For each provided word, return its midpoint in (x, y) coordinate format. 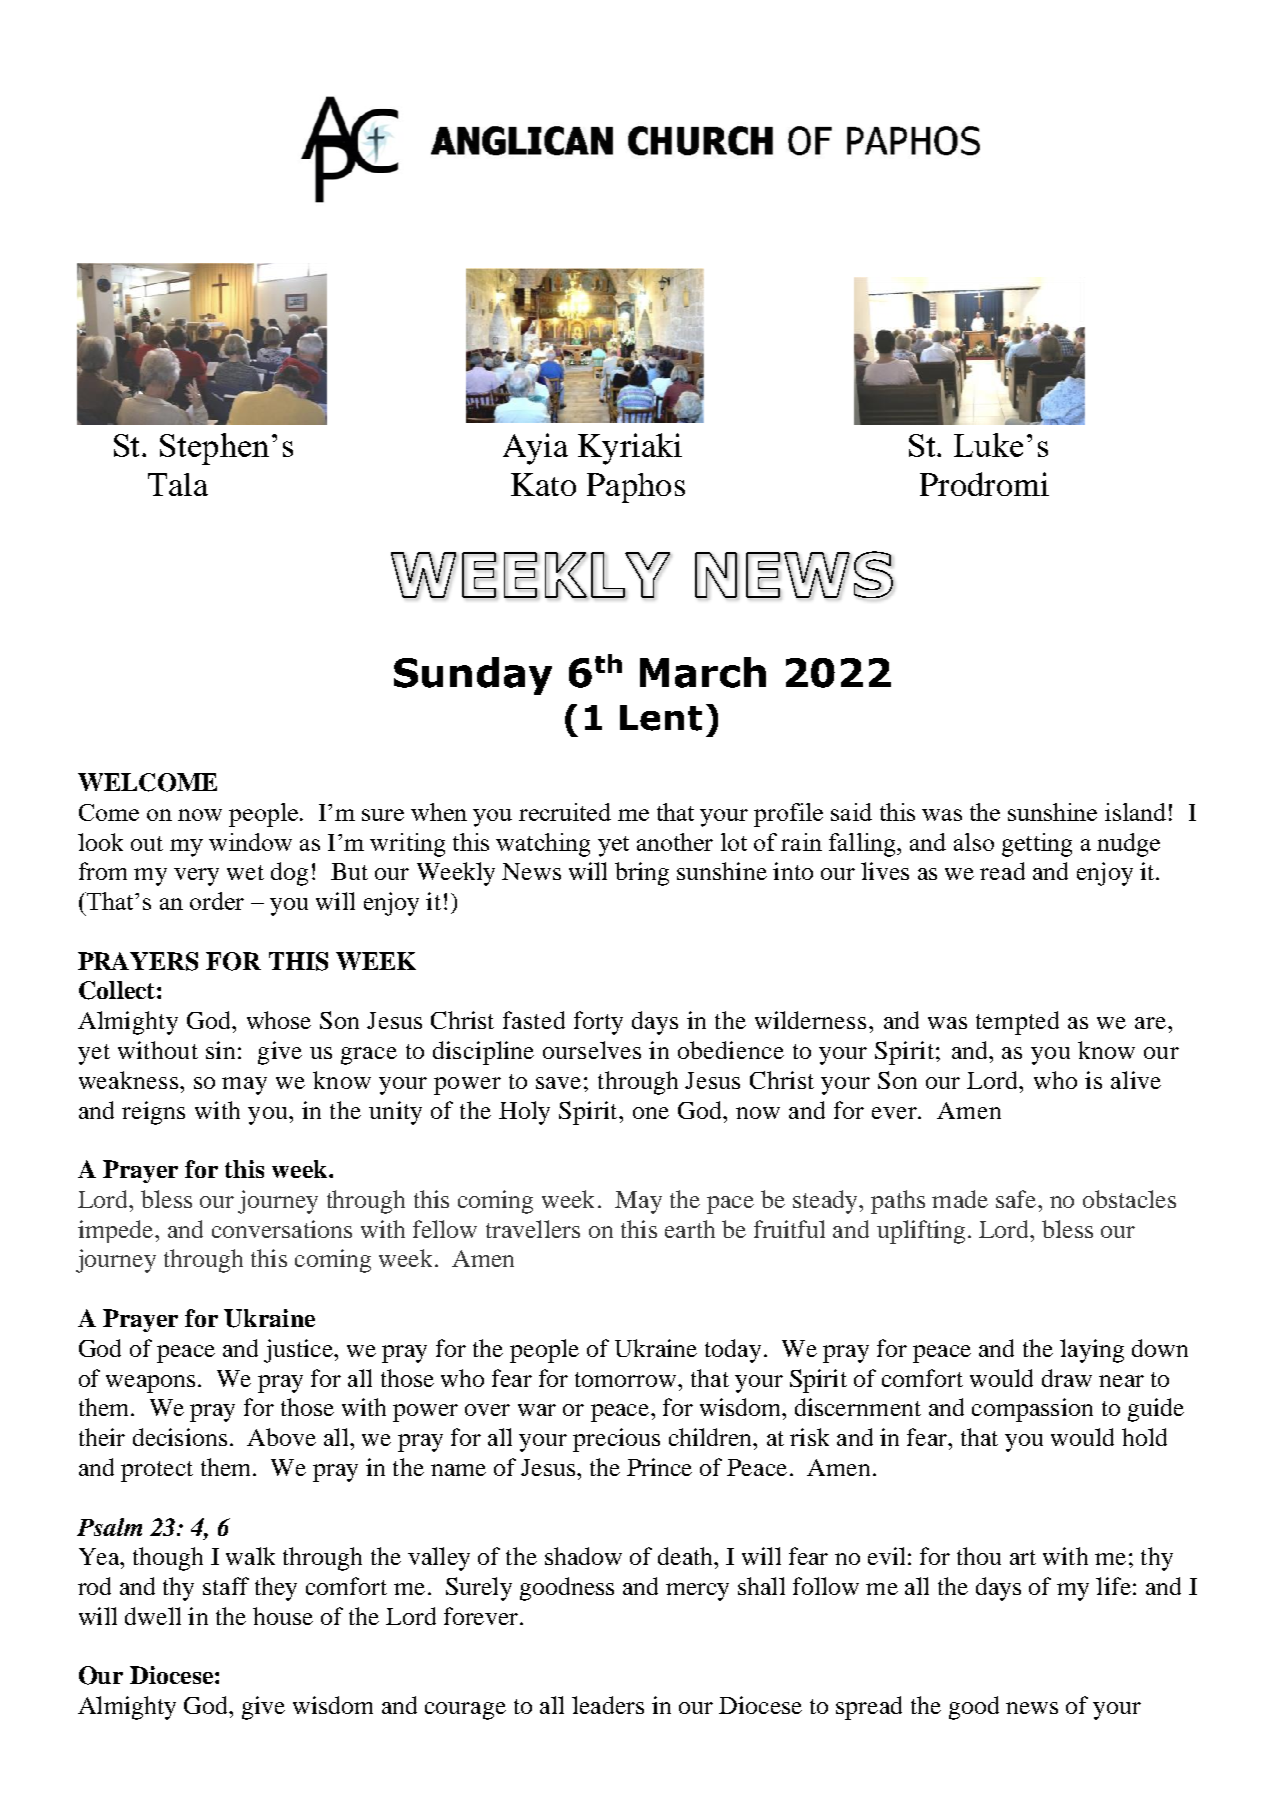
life (1113, 1586)
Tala (178, 484)
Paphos (636, 488)
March (703, 672)
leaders (608, 1705)
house (283, 1616)
